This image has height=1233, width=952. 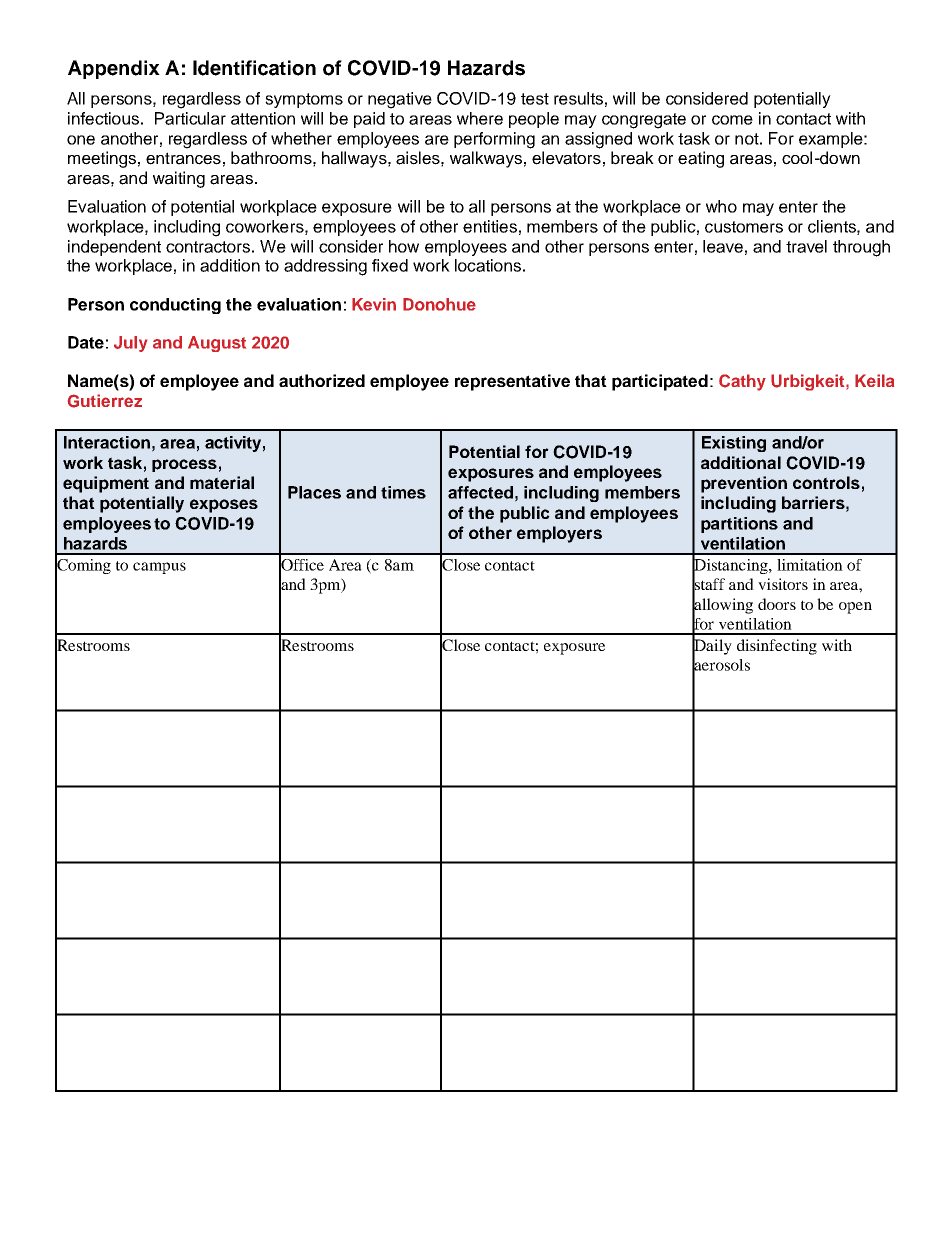 I want to click on entities, so click(x=490, y=226).
